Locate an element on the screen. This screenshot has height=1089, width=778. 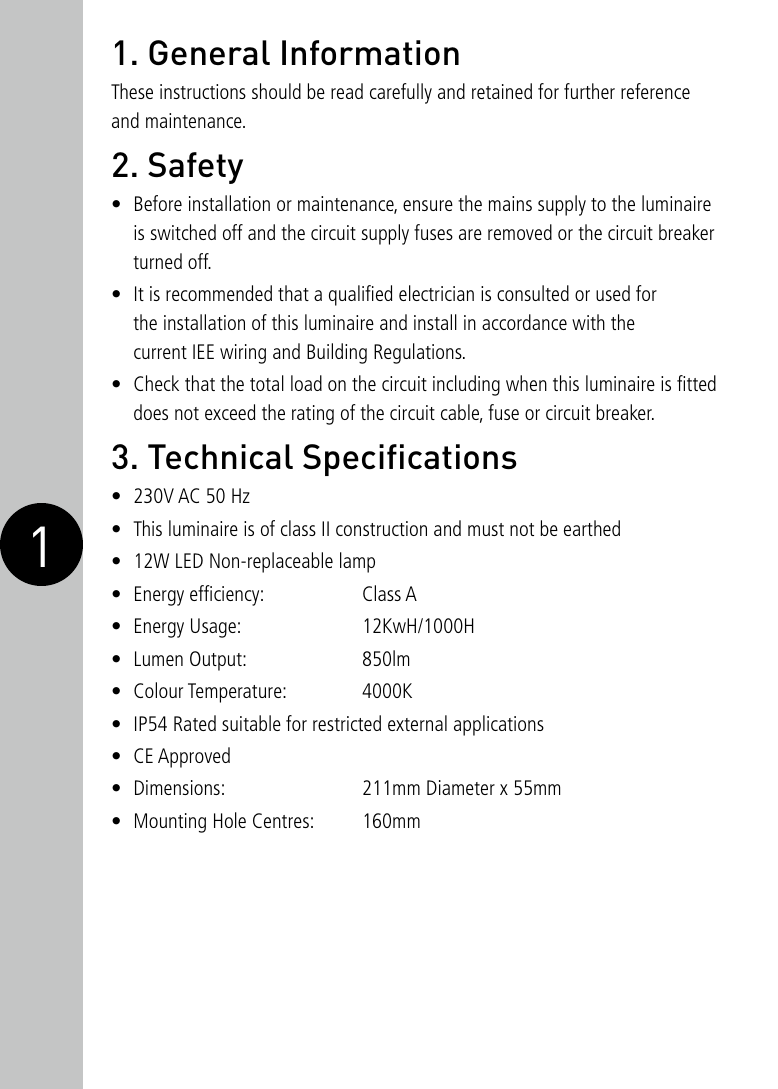
recommended is located at coordinates (219, 293).
